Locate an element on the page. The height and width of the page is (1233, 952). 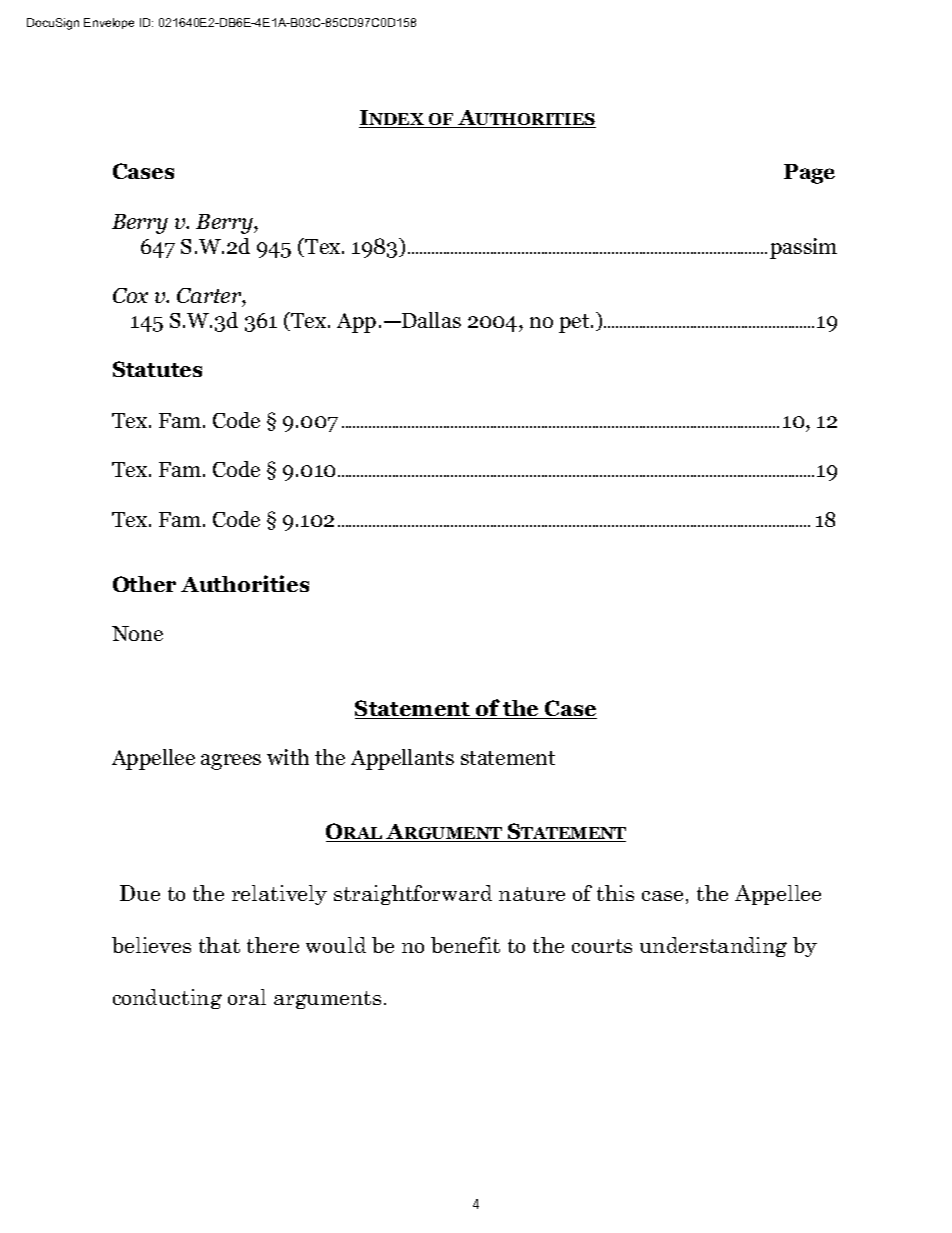
Statutes is located at coordinates (157, 369).
